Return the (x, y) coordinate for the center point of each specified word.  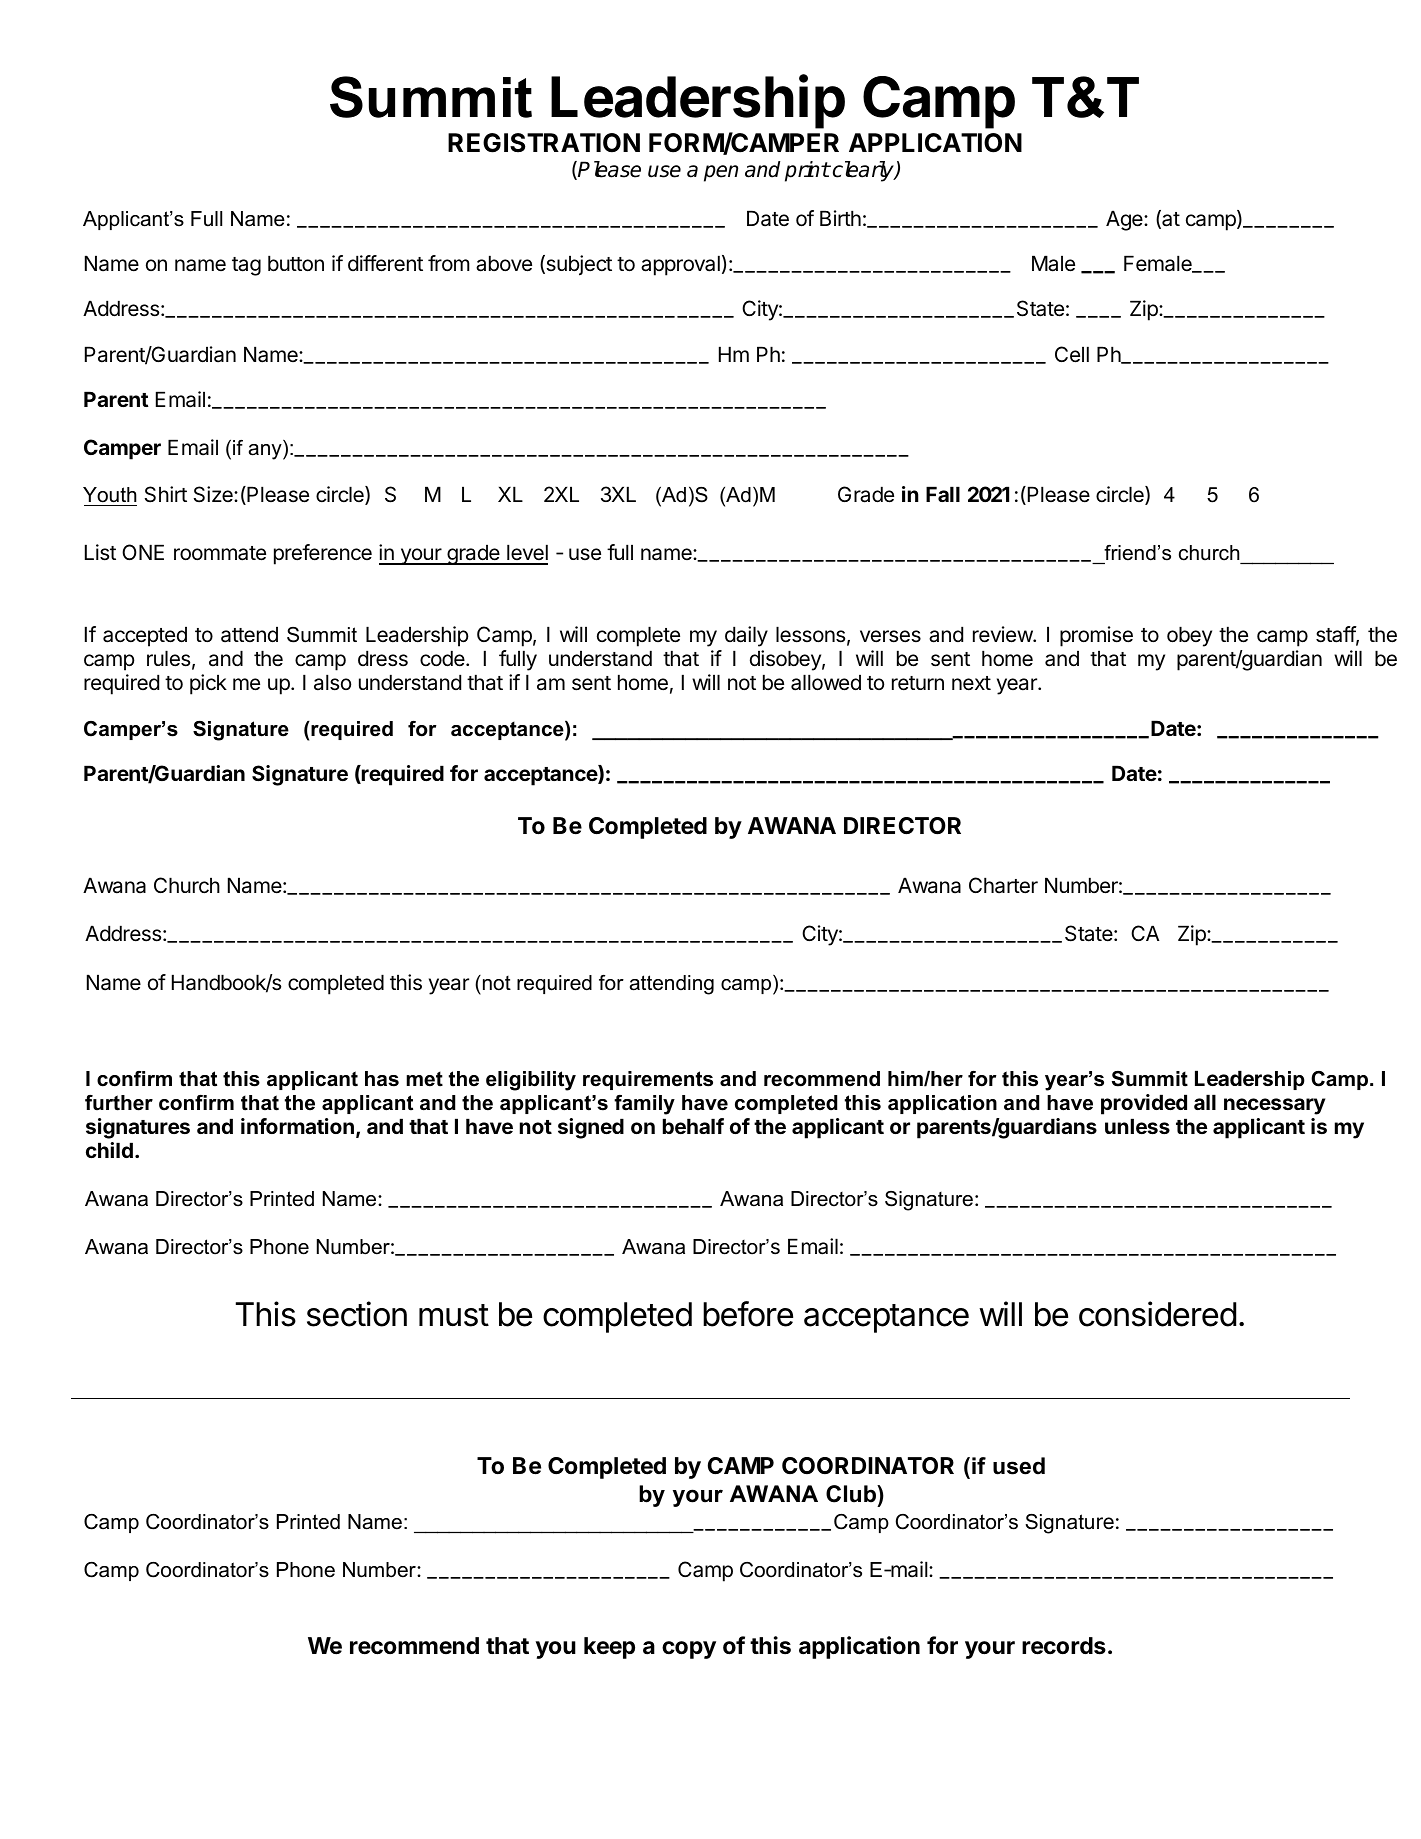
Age (1125, 220)
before (748, 1314)
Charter (1003, 885)
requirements (648, 1080)
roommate (220, 553)
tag (246, 266)
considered (1157, 1314)
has (382, 1079)
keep (609, 1648)
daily (746, 636)
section (357, 1314)
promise (1096, 636)
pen (721, 173)
